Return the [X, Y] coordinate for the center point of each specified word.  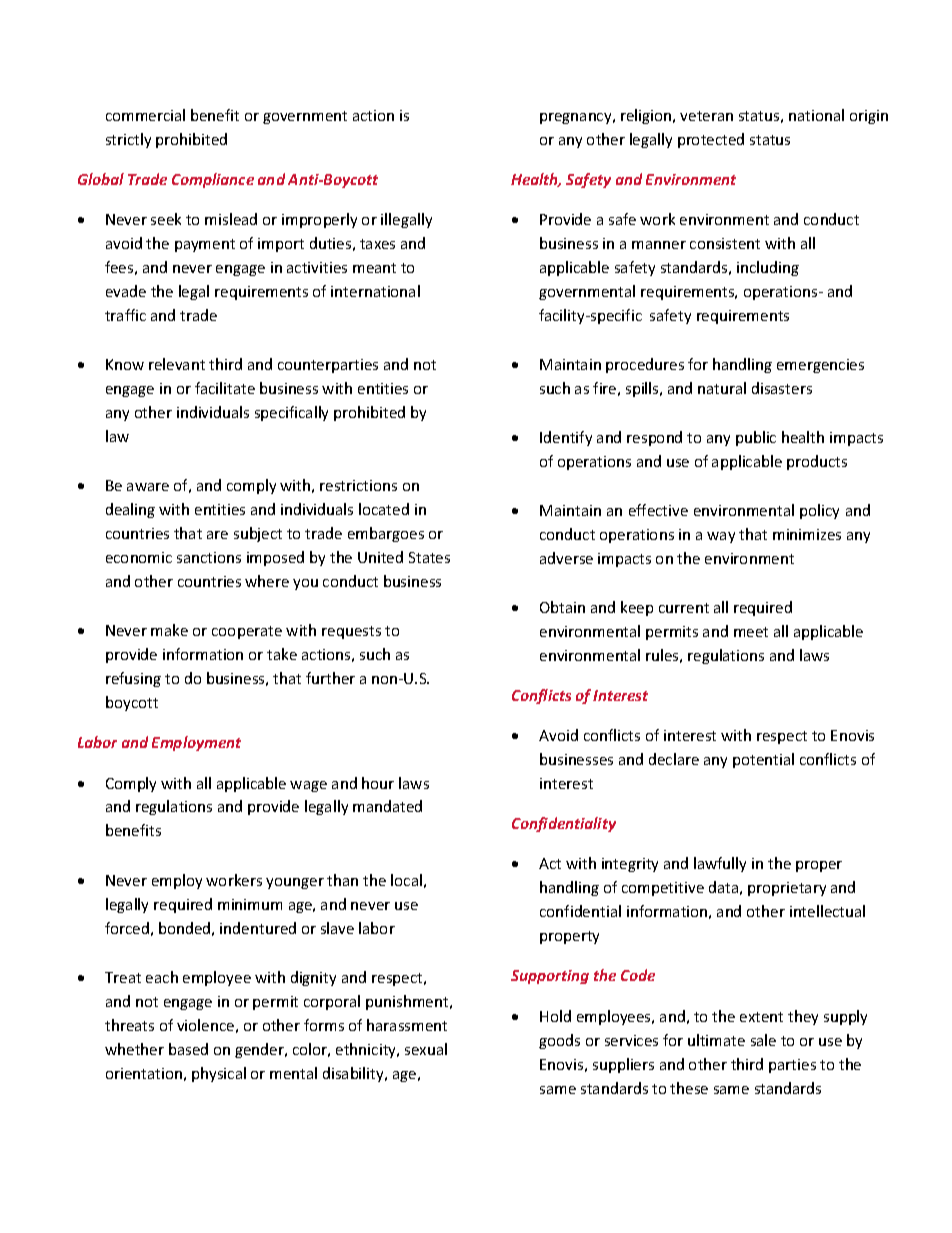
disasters [782, 388]
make [169, 630]
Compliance [213, 180]
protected [711, 140]
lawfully [720, 864]
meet [751, 632]
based [188, 1049]
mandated [387, 806]
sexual [426, 1049]
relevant [177, 364]
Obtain [562, 607]
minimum [250, 904]
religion [647, 116]
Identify [566, 438]
